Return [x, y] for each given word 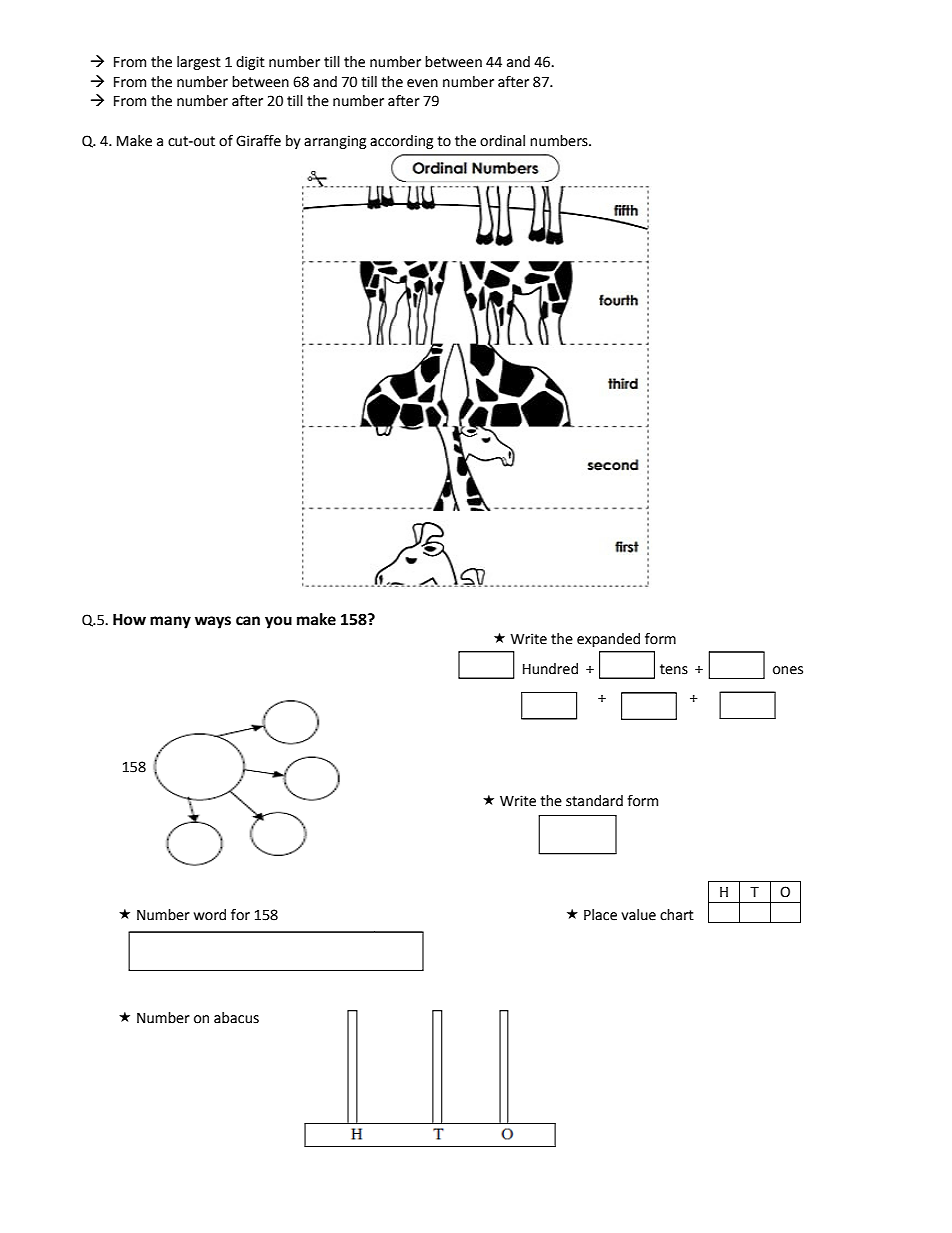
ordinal [502, 141]
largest [199, 63]
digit [250, 63]
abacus [236, 1018]
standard [594, 801]
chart [677, 915]
